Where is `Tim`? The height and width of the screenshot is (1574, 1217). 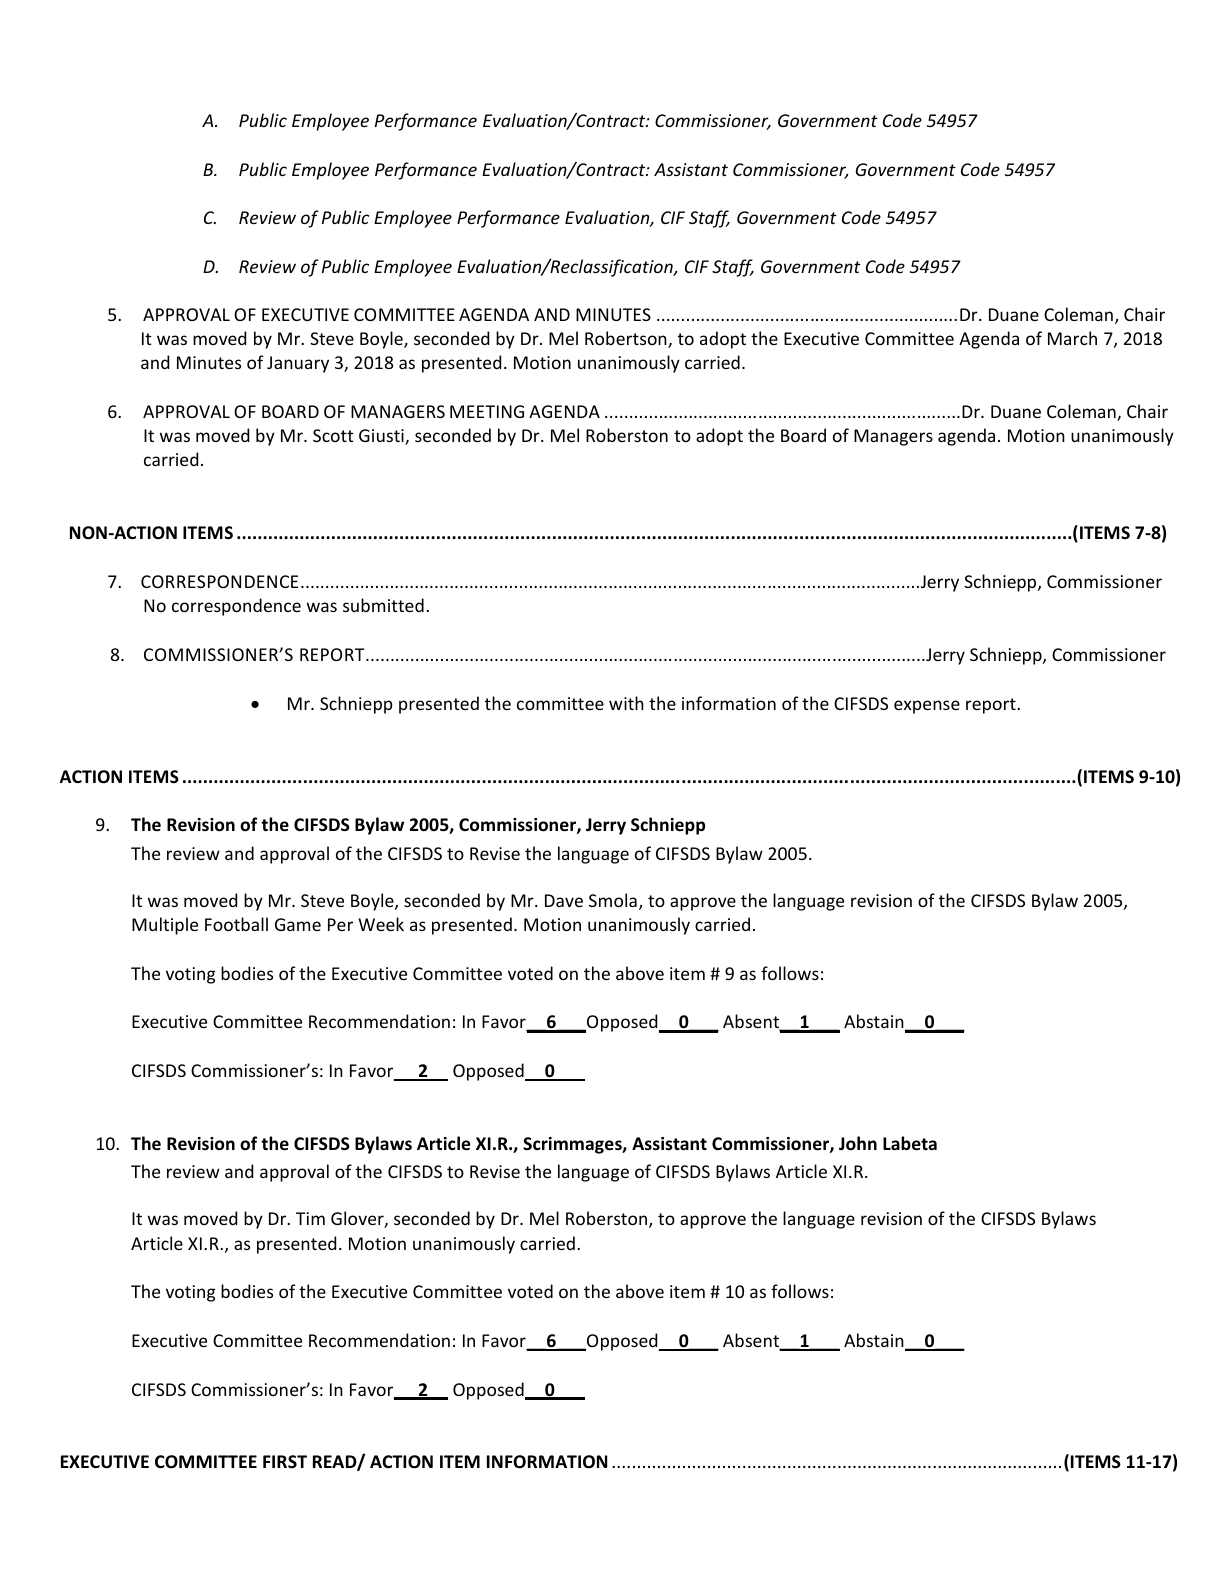 Tim is located at coordinates (310, 1218).
